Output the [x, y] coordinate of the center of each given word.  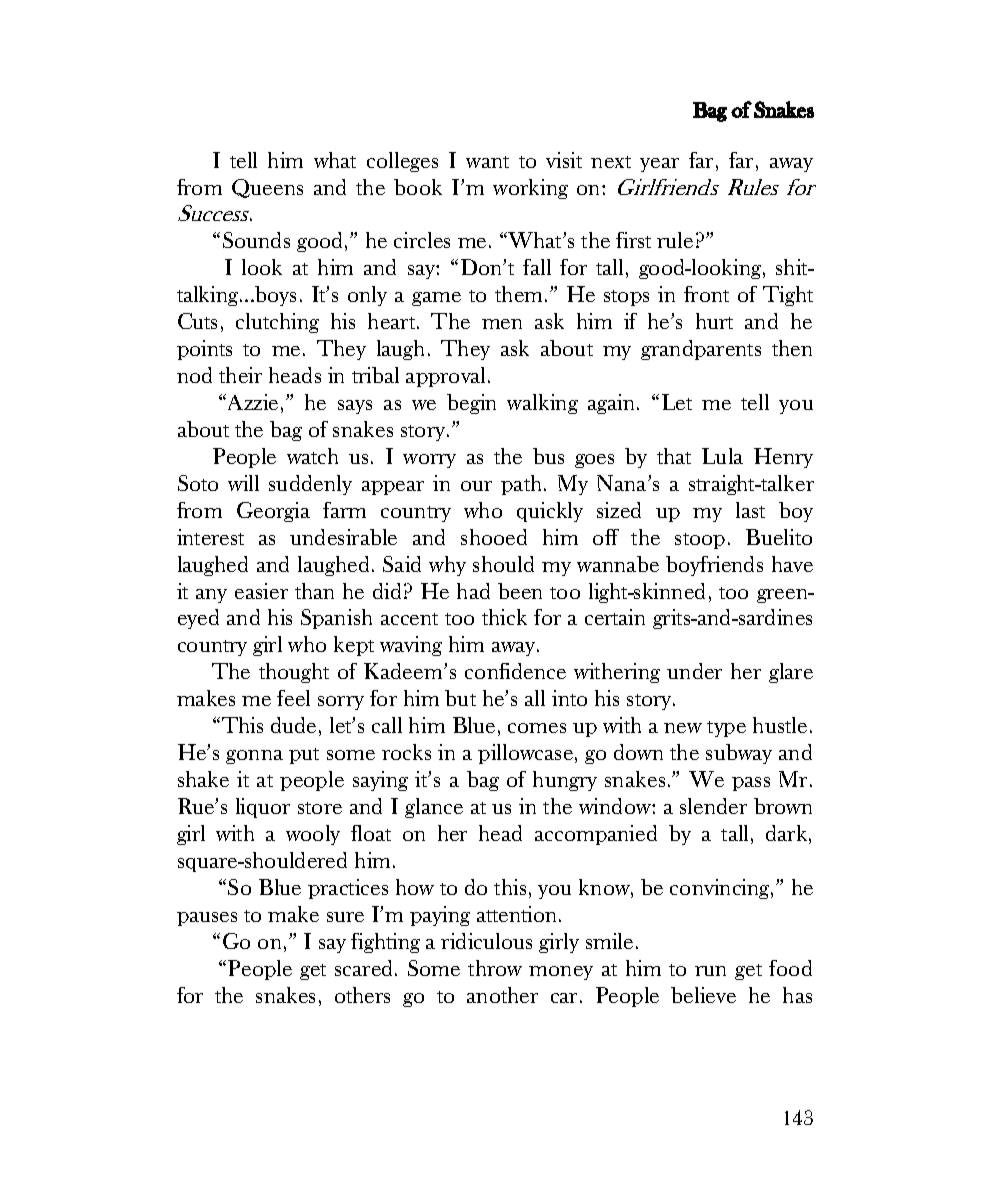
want [487, 162]
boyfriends [714, 566]
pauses [207, 919]
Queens [267, 188]
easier [261, 591]
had [473, 591]
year [659, 165]
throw [495, 968]
